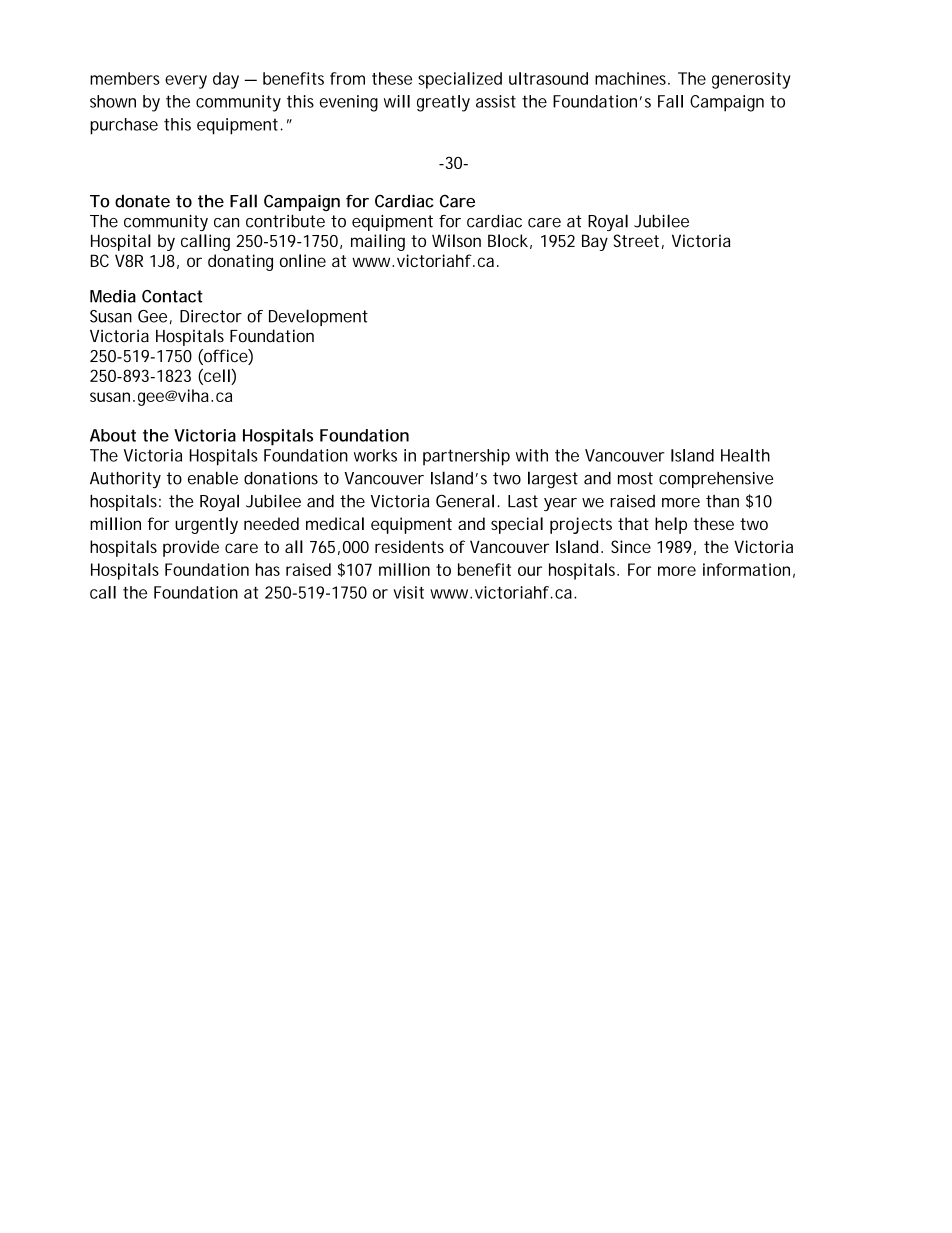 The width and height of the document is (952, 1233). What do you see at coordinates (186, 82) in the document?
I see `every` at bounding box center [186, 82].
